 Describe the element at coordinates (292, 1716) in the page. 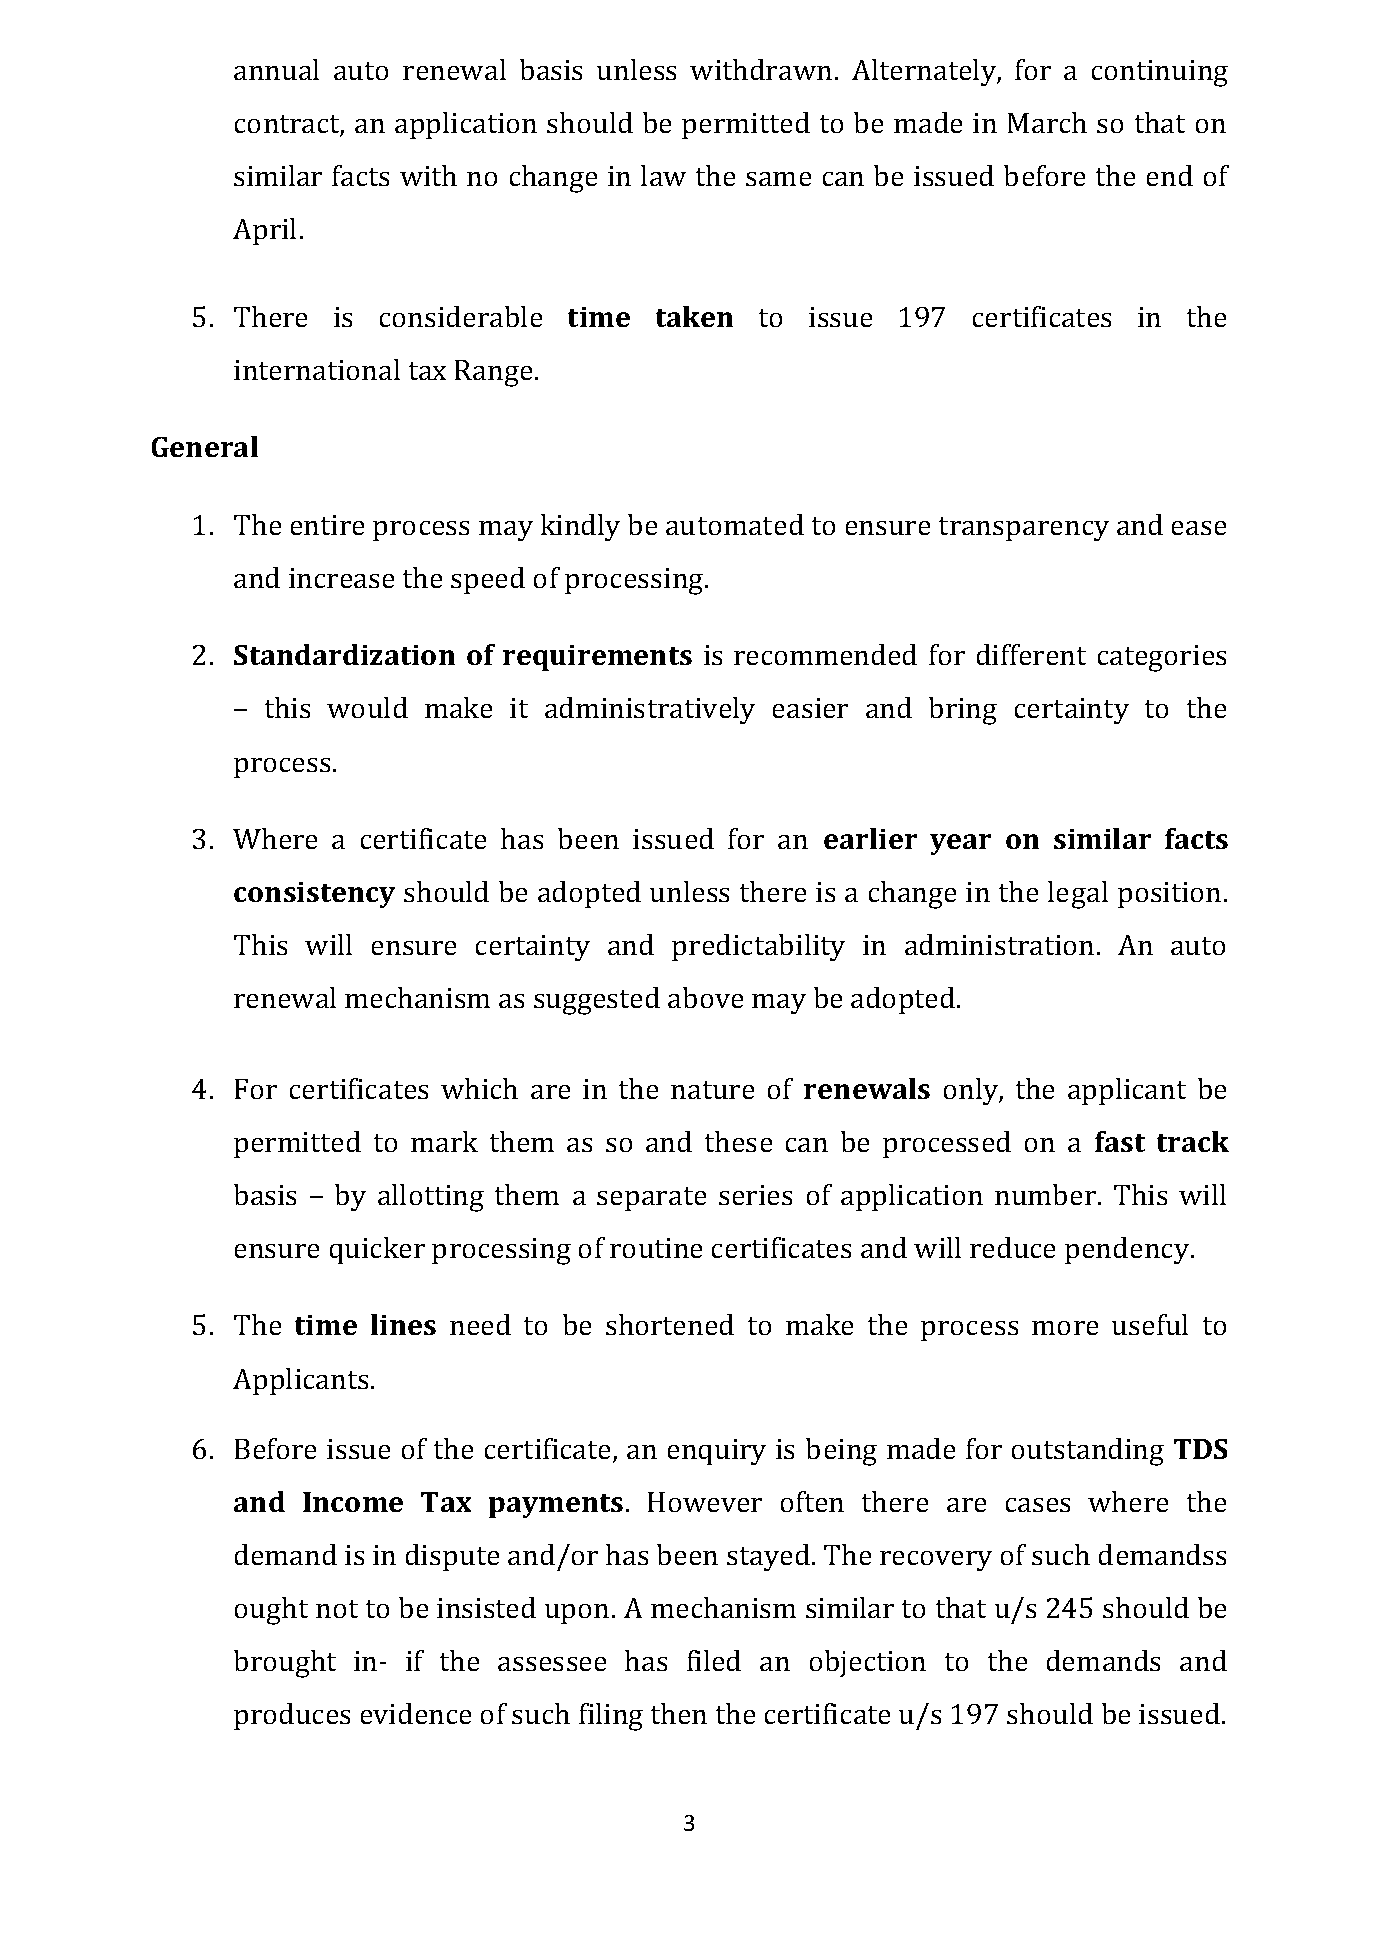

I see `produces` at that location.
